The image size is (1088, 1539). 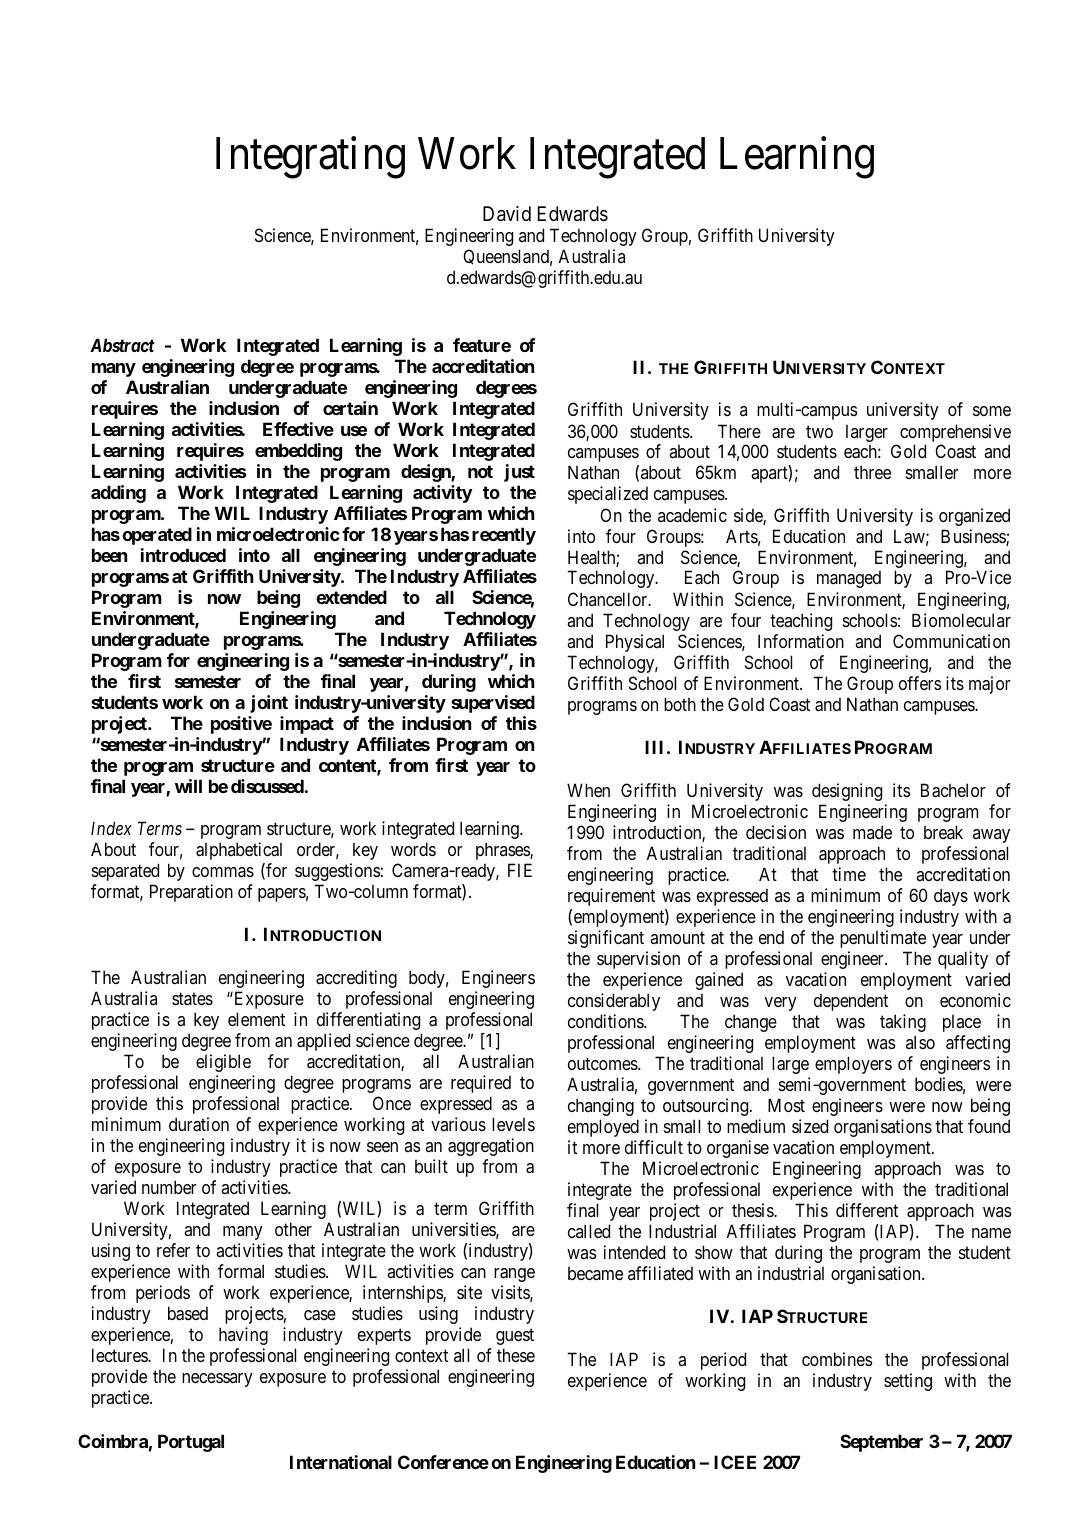 What do you see at coordinates (516, 1355) in the document?
I see `these` at bounding box center [516, 1355].
